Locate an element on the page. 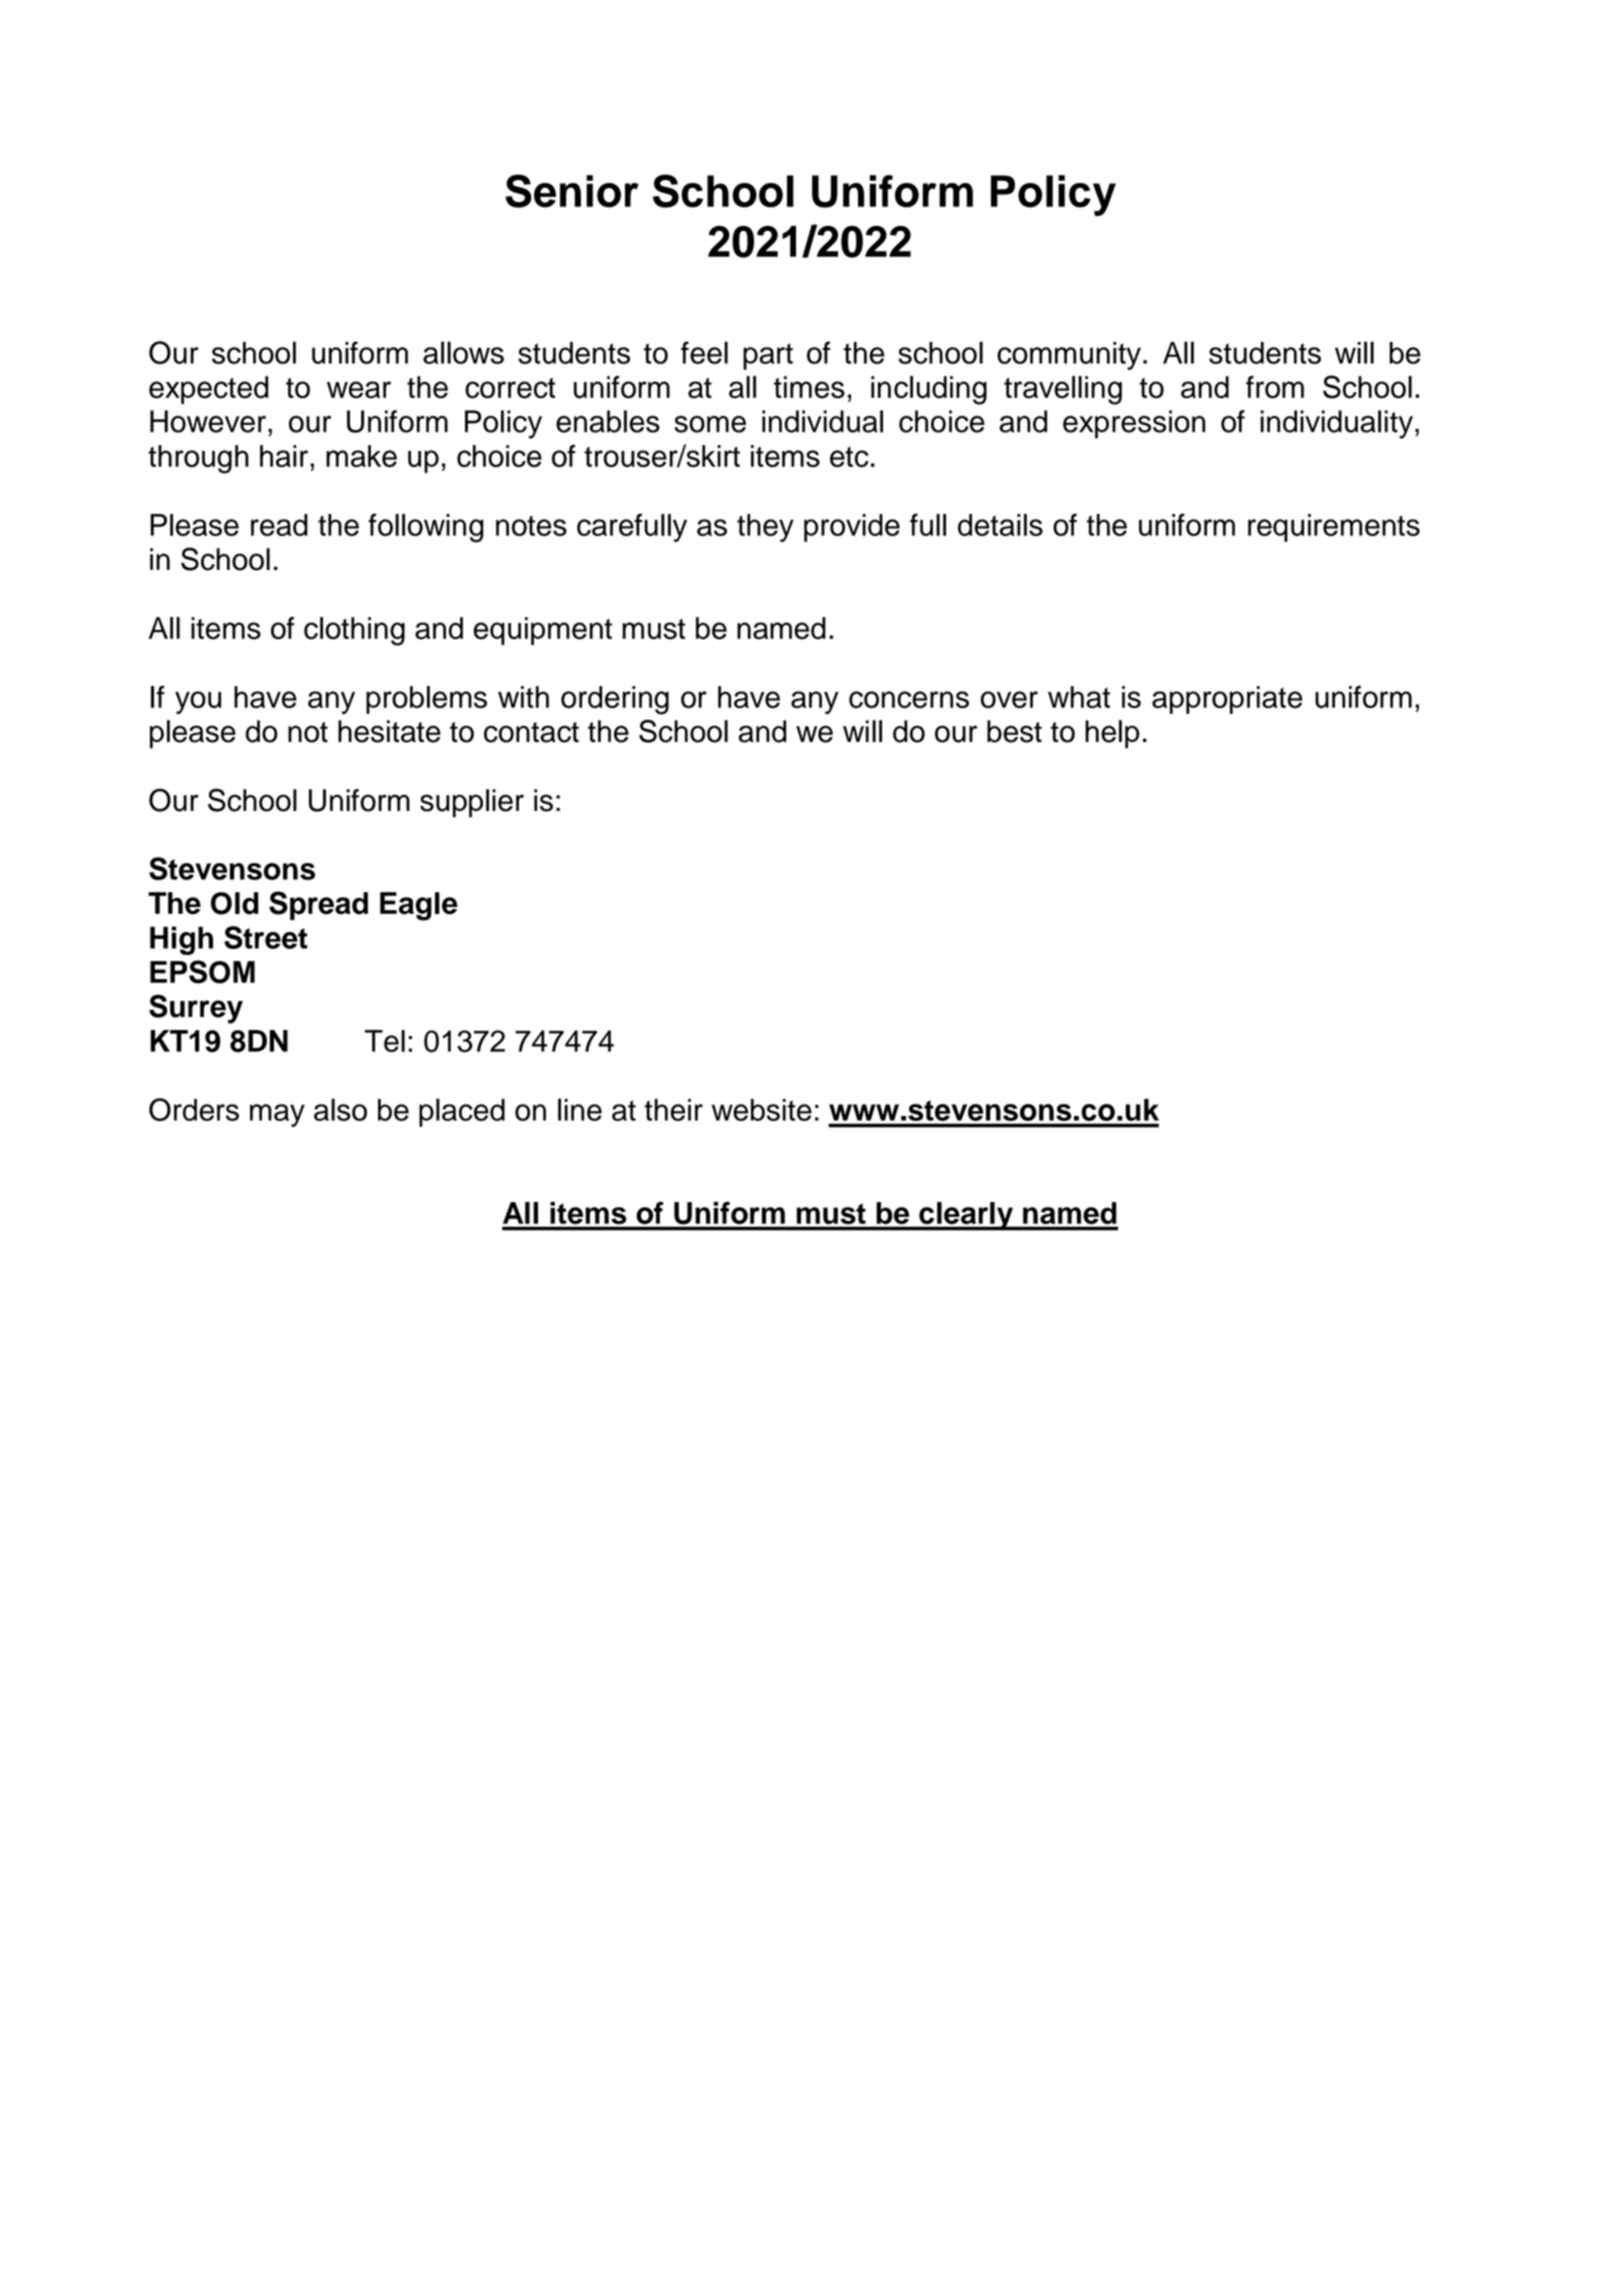 The width and height of the document is (1620, 2291). appropriate is located at coordinates (1227, 700).
